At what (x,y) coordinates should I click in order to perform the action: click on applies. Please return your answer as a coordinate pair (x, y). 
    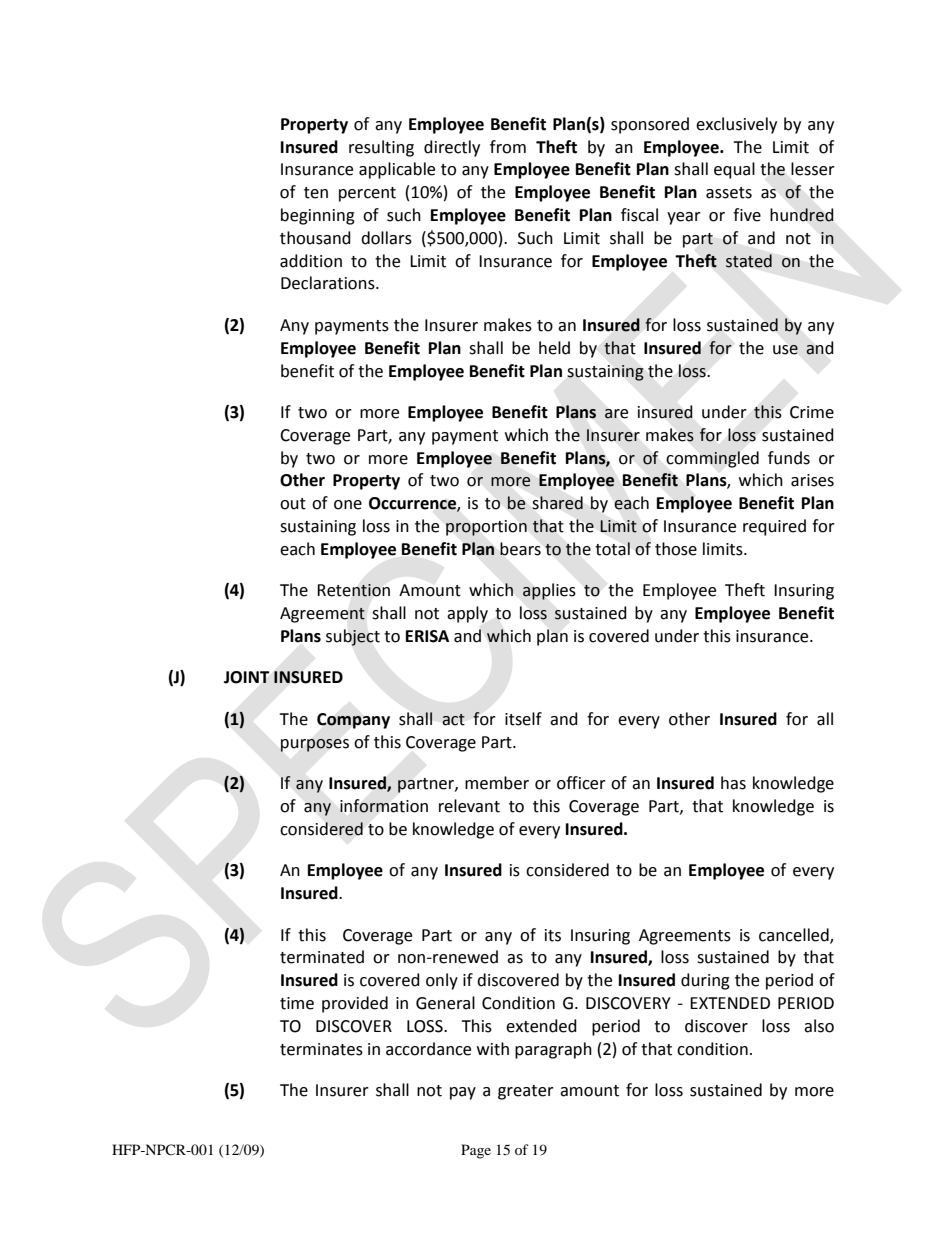
    Looking at the image, I should click on (549, 591).
